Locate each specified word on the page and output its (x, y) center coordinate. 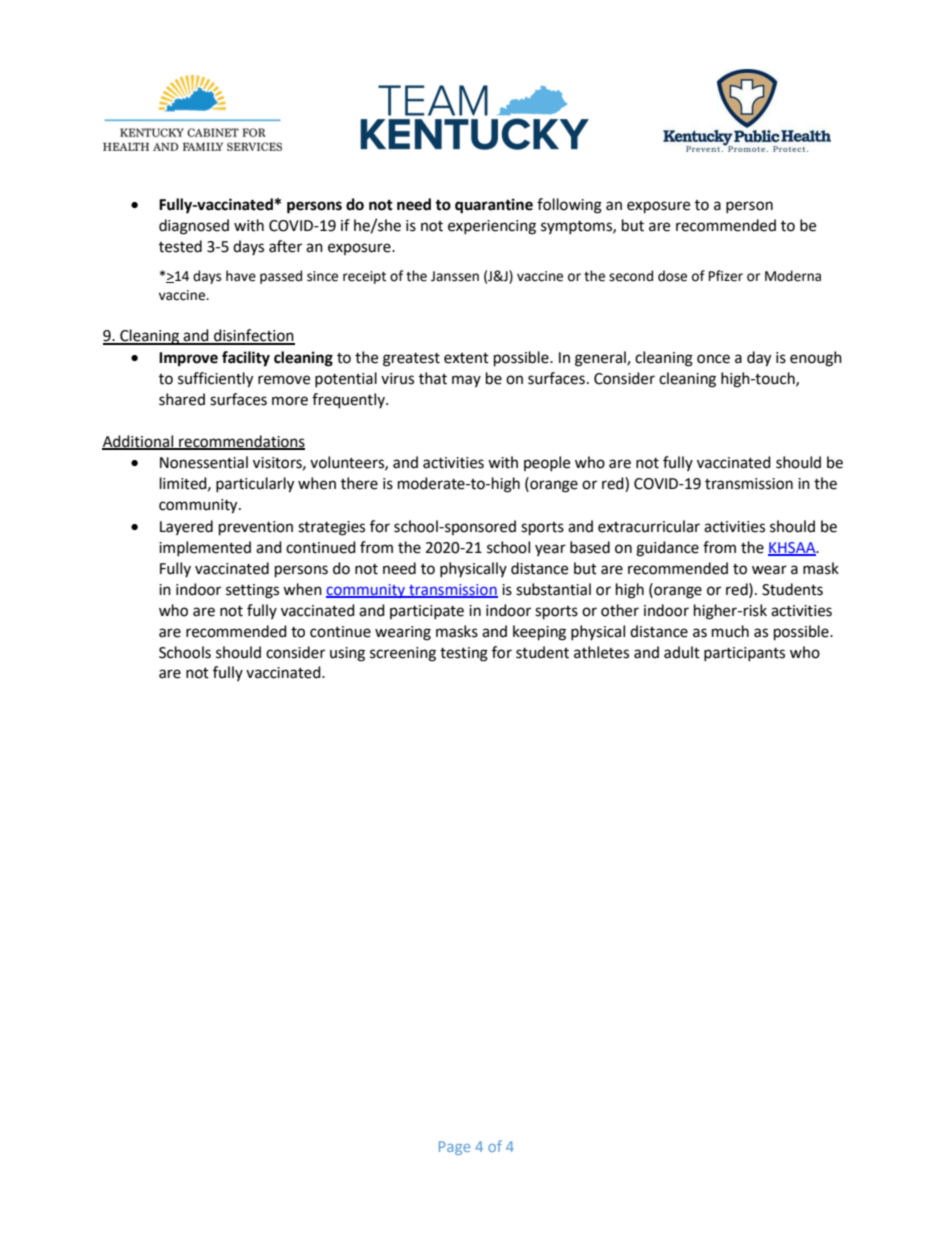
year (550, 550)
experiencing (492, 227)
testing (464, 654)
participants (744, 654)
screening (403, 654)
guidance (667, 549)
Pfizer (726, 276)
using (347, 654)
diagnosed (194, 227)
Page (454, 1148)
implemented (205, 548)
